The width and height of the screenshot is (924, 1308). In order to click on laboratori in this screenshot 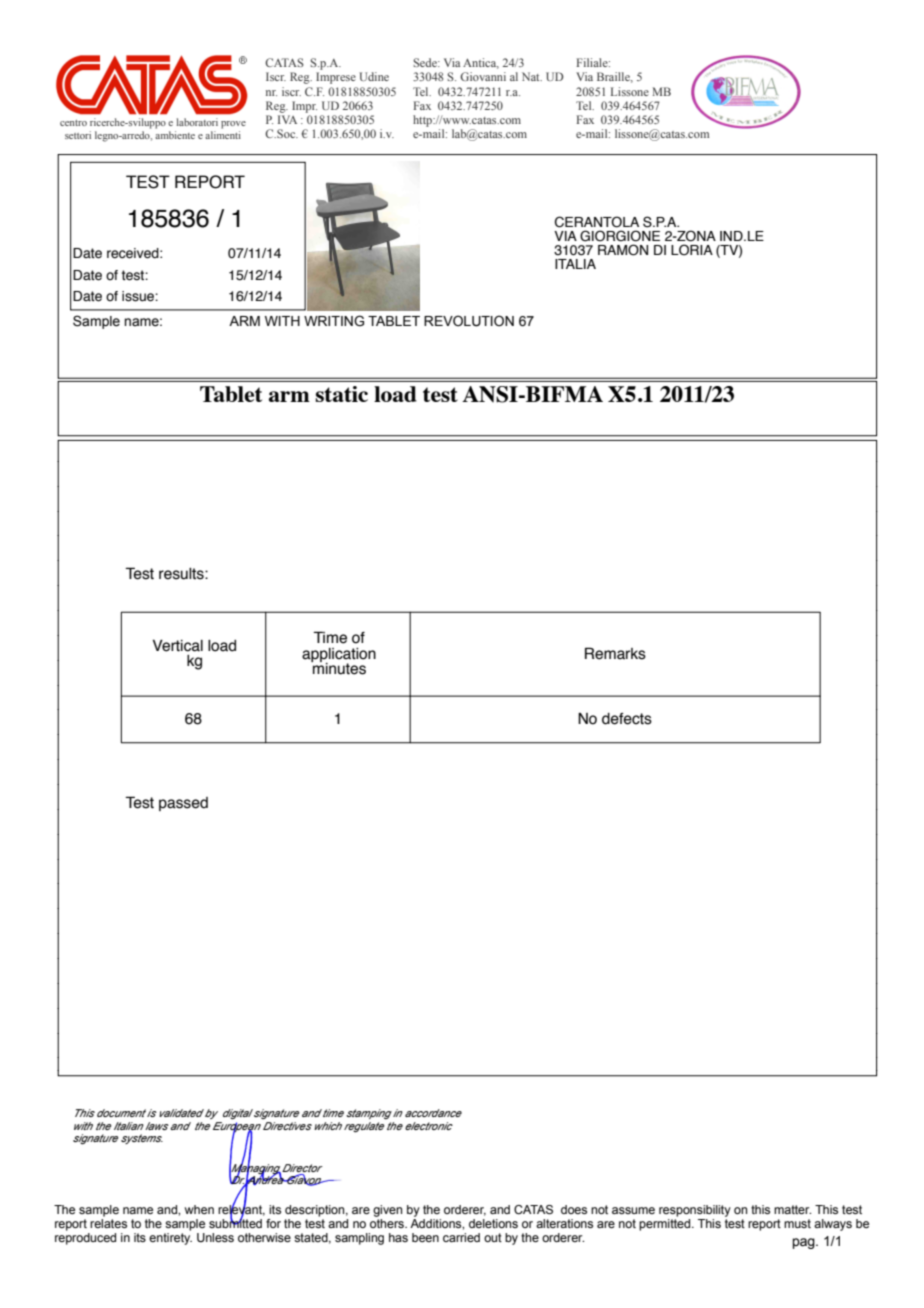, I will do `click(197, 122)`.
